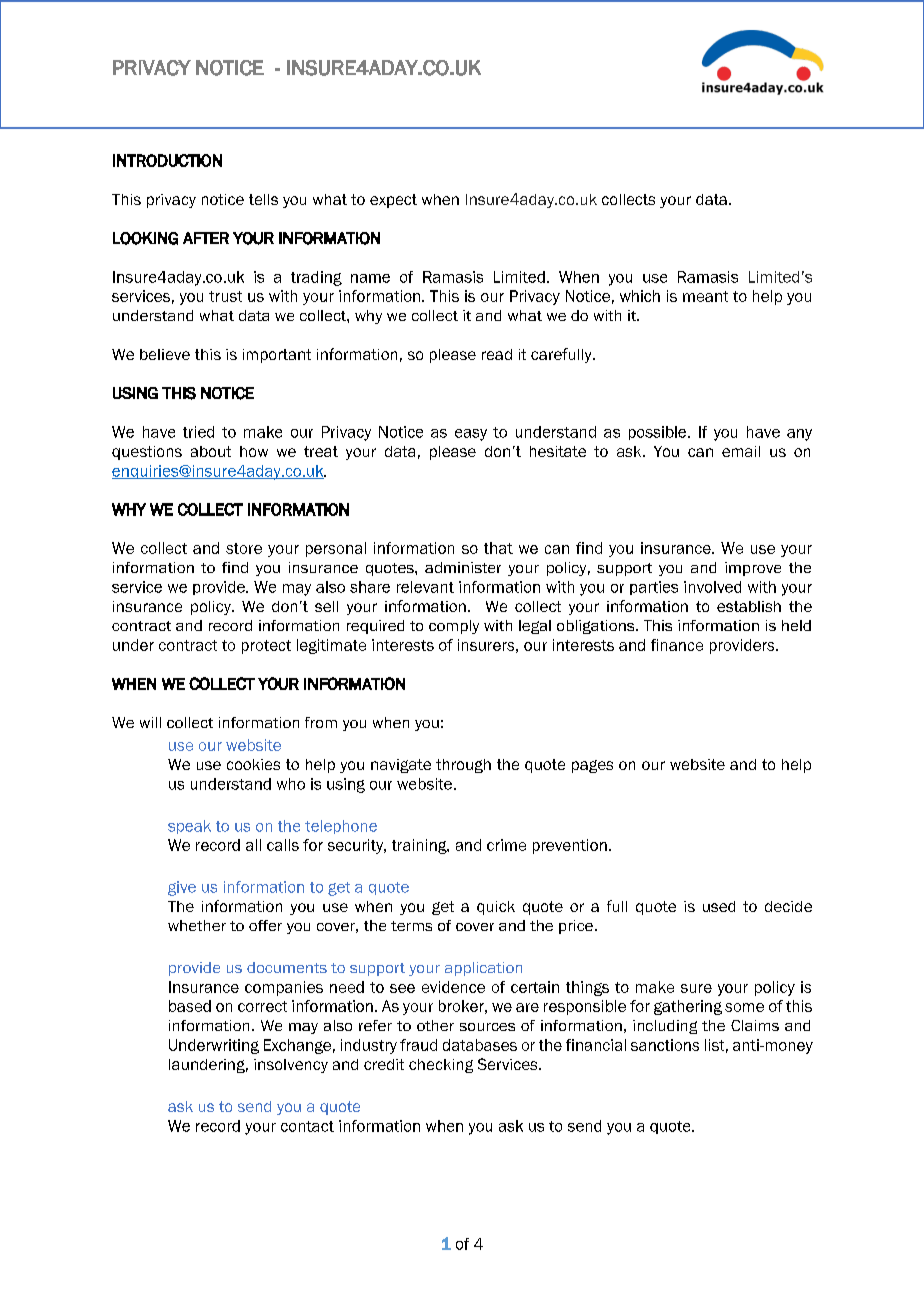  Describe the element at coordinates (266, 647) in the image. I see `protect` at that location.
